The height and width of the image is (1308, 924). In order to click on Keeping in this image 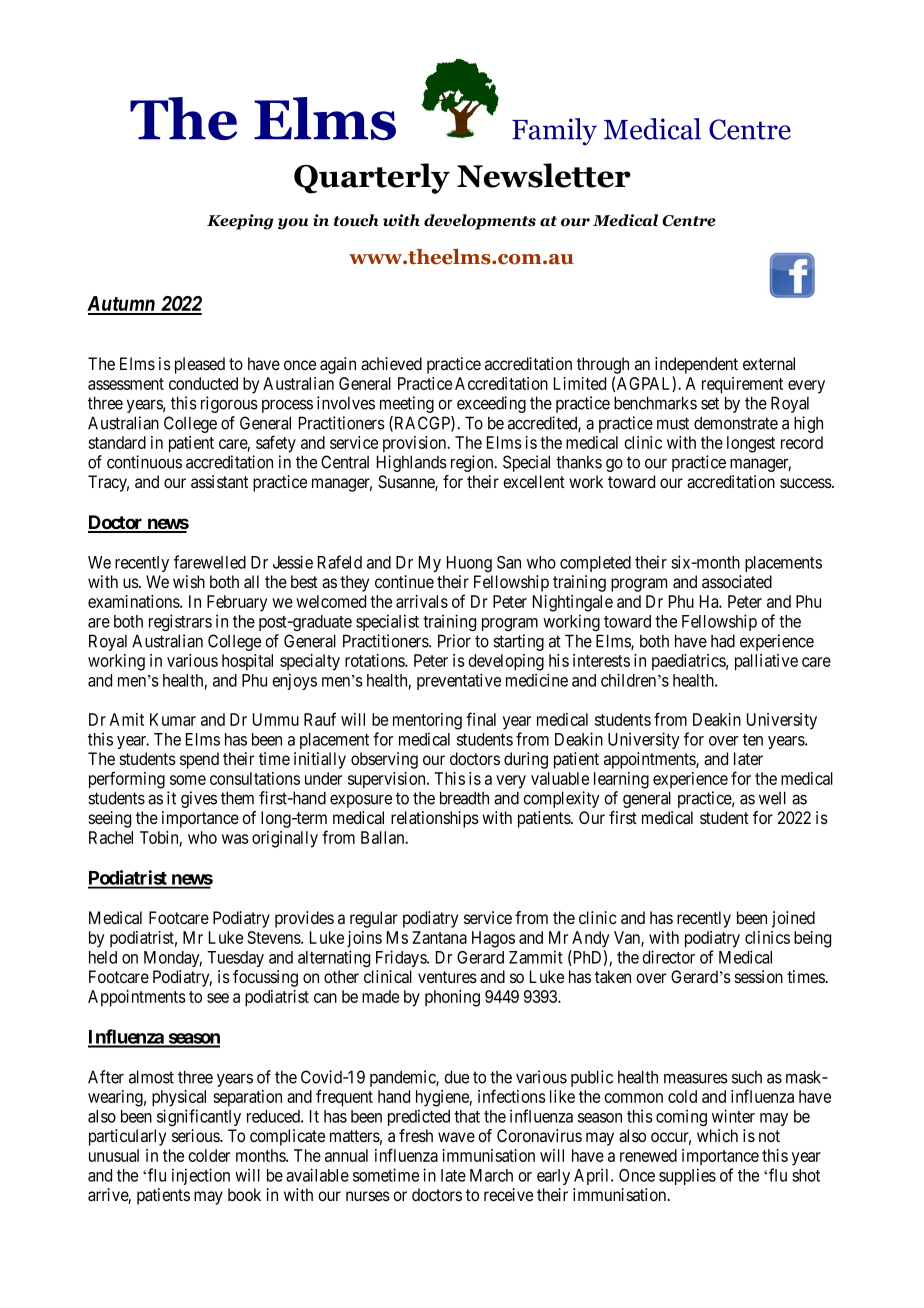, I will do `click(240, 222)`.
